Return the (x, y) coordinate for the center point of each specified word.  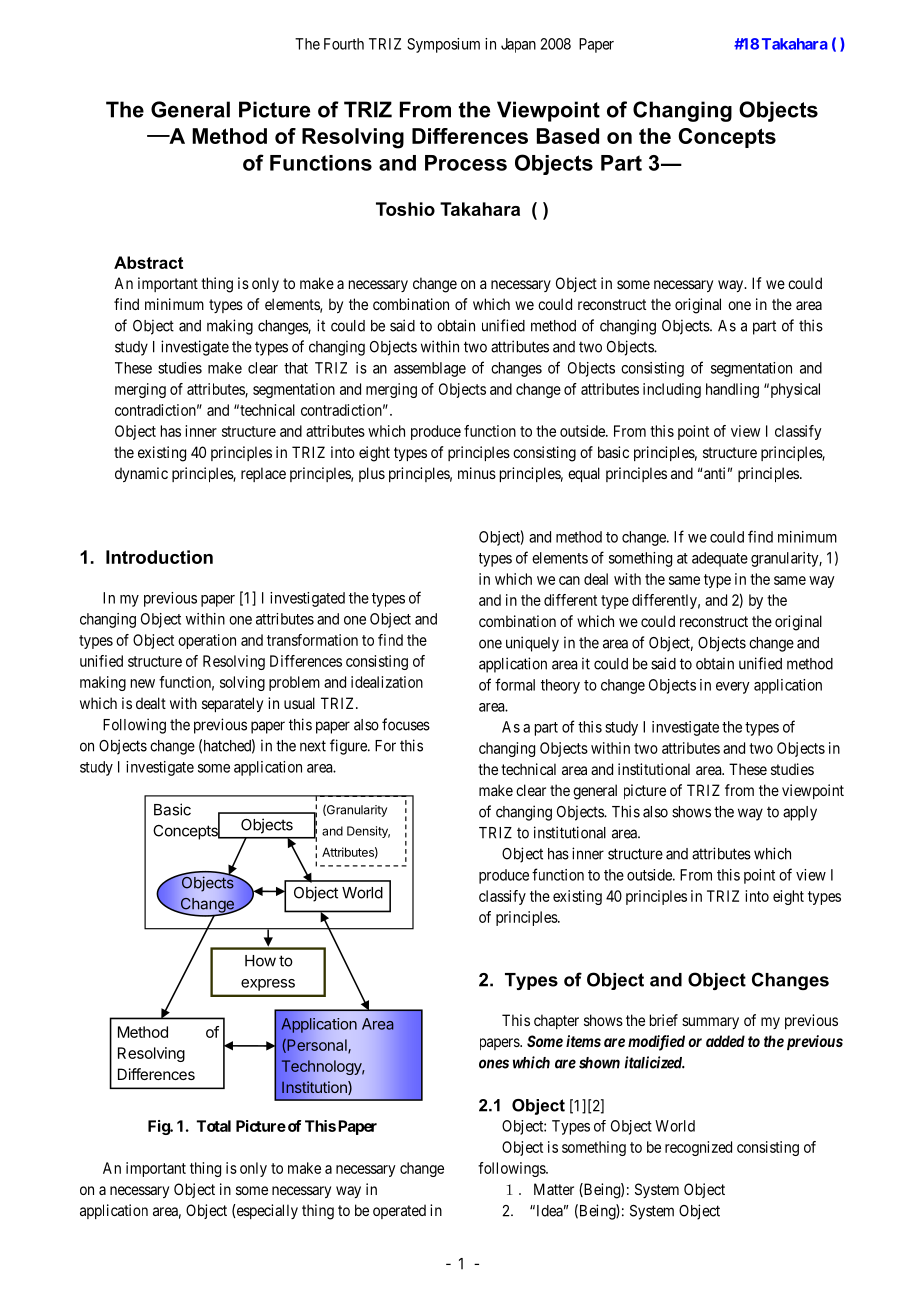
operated (399, 1211)
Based (568, 136)
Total (214, 1126)
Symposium (443, 45)
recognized (698, 1148)
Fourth (344, 44)
